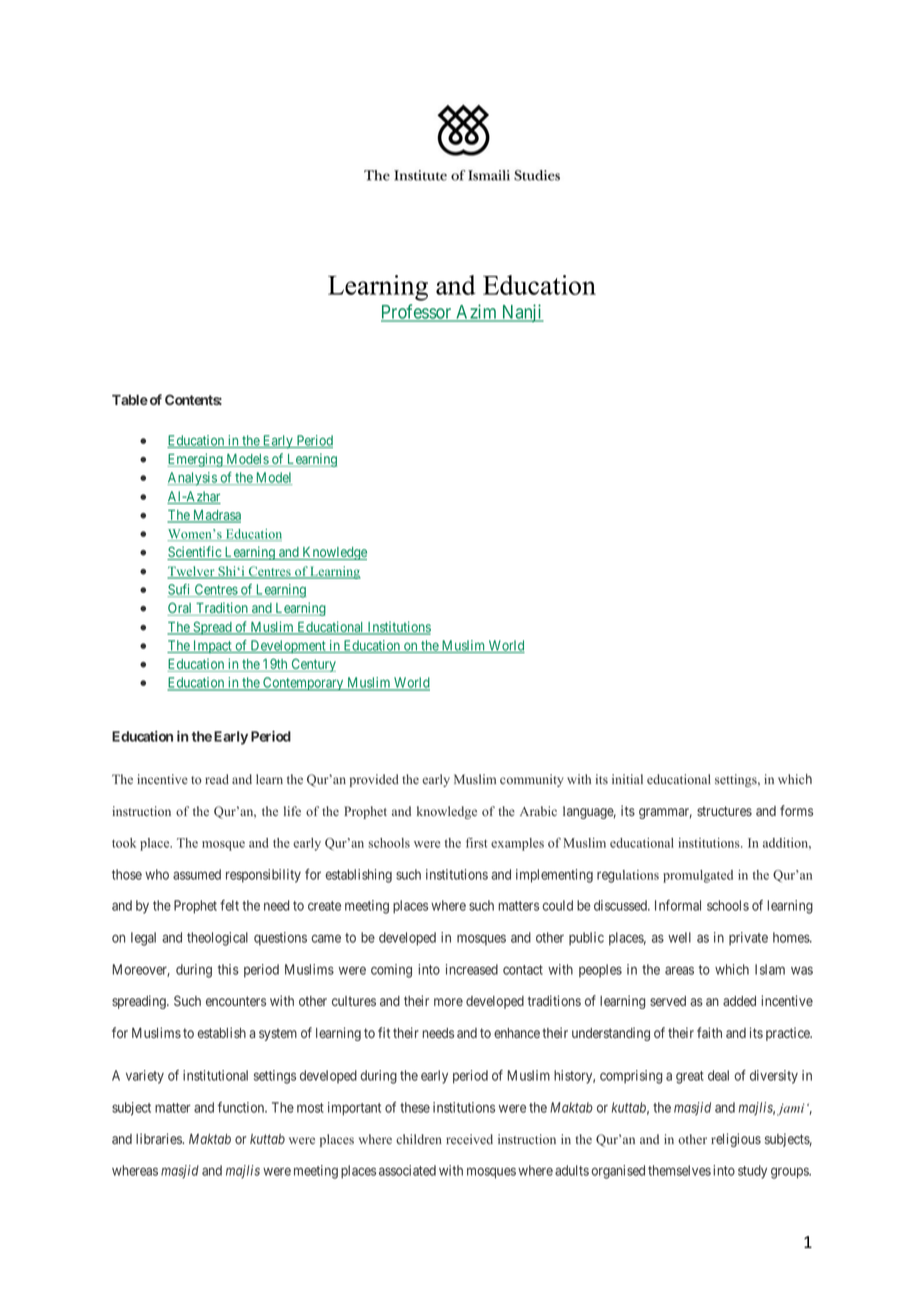 This screenshot has width=924, height=1308. I want to click on initial, so click(627, 779).
